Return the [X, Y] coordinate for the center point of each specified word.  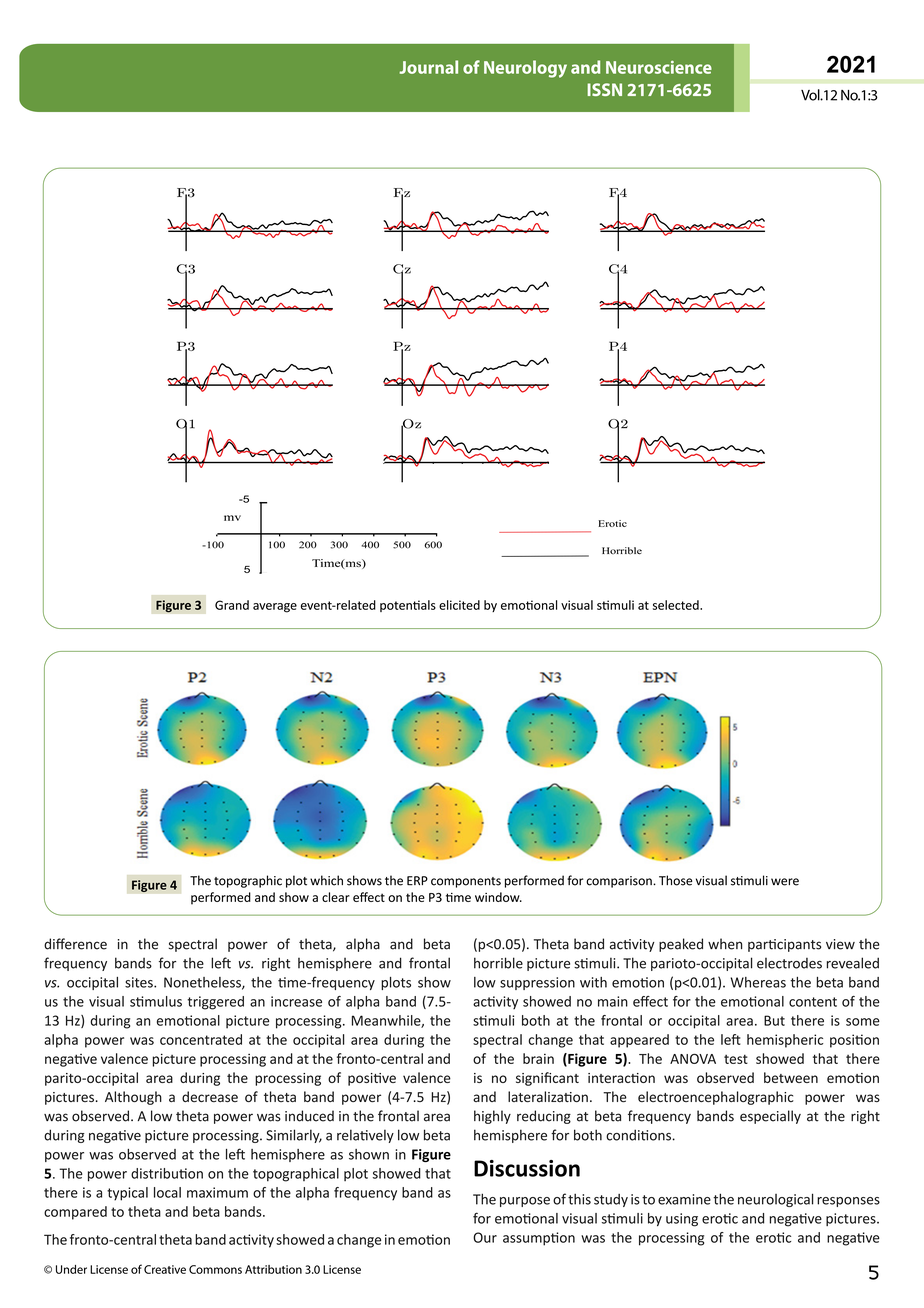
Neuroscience [659, 67]
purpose [525, 1202]
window [498, 897]
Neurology [525, 69]
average [275, 608]
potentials [408, 606]
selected [677, 605]
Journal [428, 67]
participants [784, 945]
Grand [232, 605]
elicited [459, 605]
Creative [165, 1269]
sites [140, 982]
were [785, 882]
